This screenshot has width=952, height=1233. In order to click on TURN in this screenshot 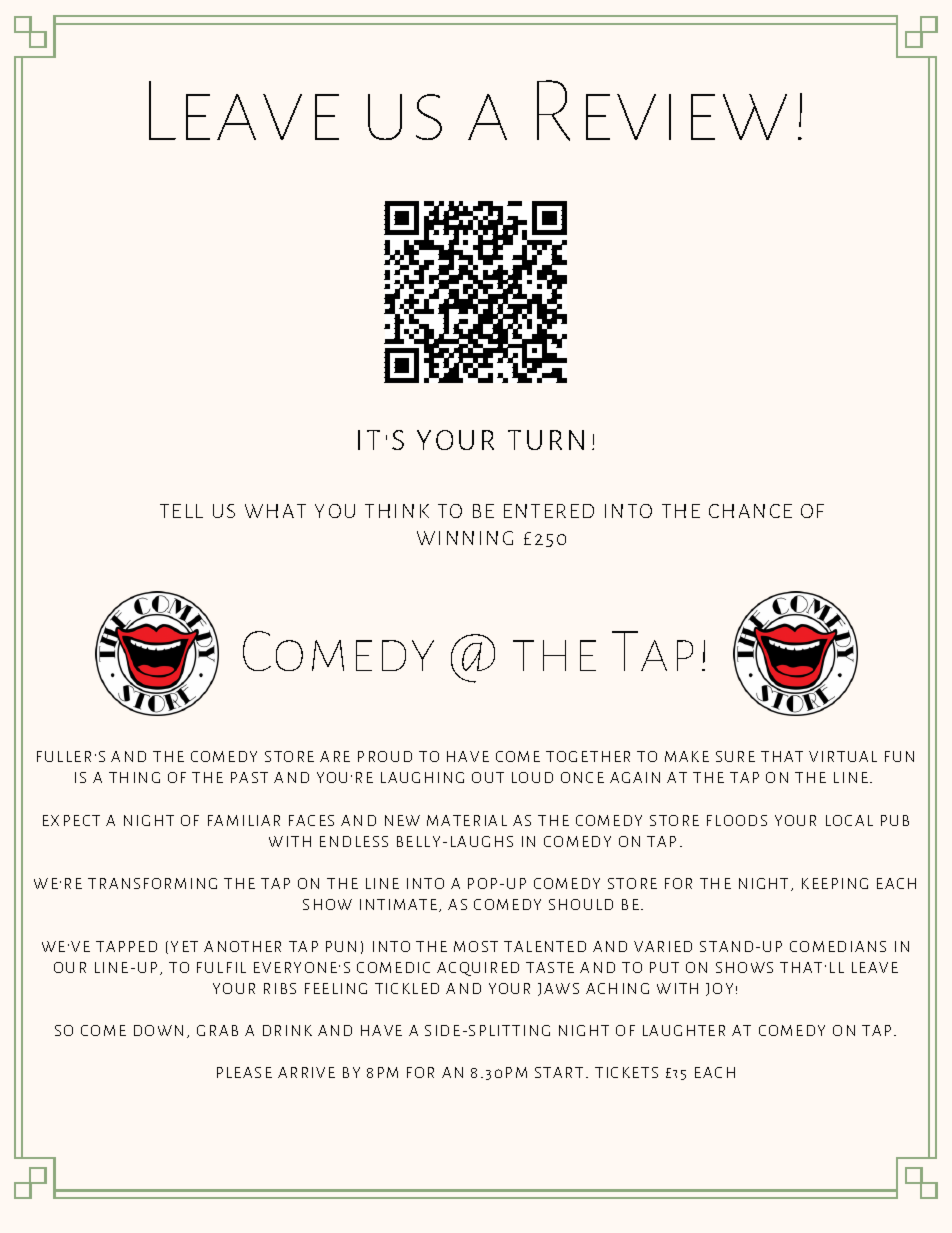, I will do `click(546, 440)`.
